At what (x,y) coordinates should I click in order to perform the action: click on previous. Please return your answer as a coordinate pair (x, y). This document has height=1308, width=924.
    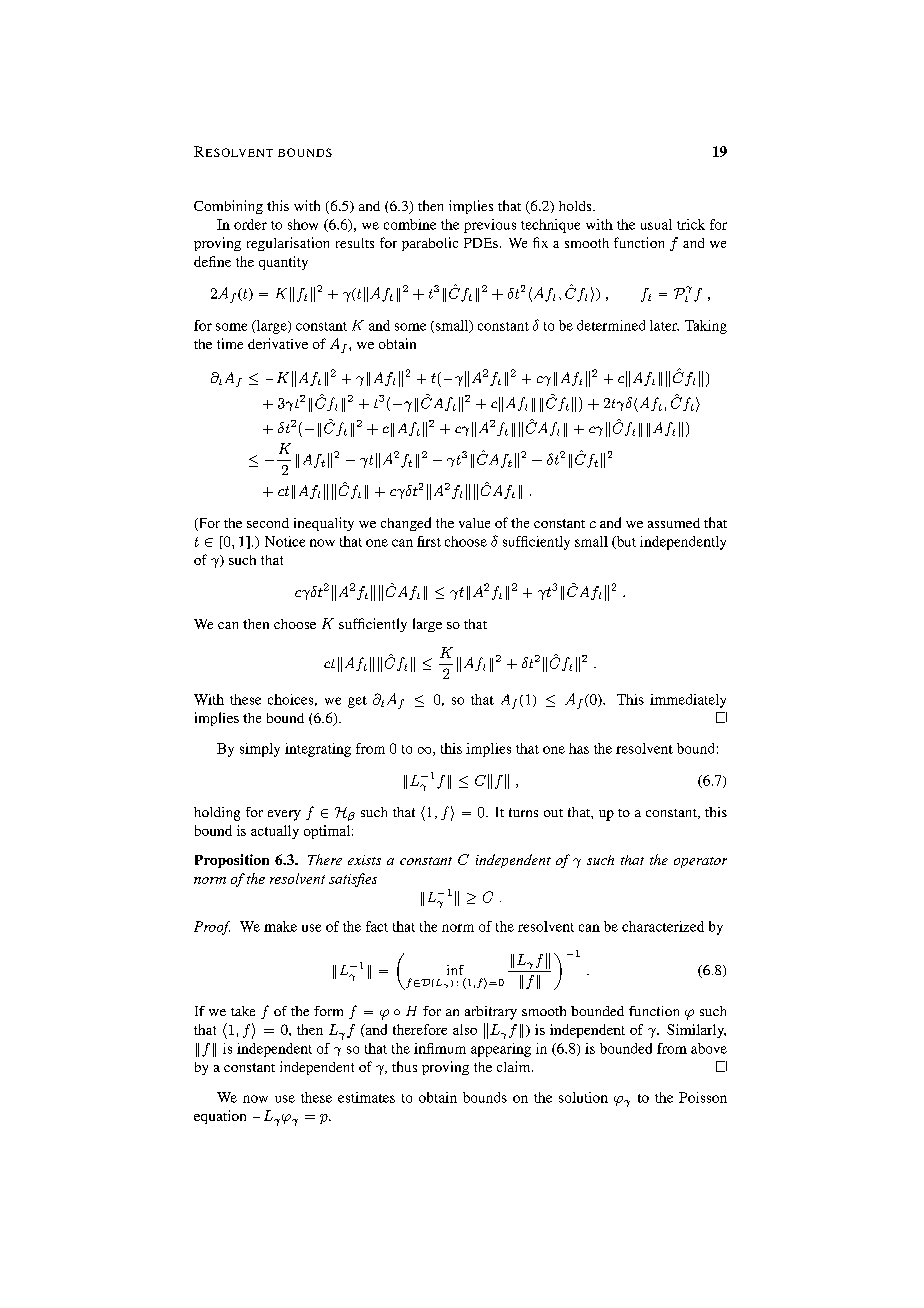
    Looking at the image, I should click on (490, 226).
